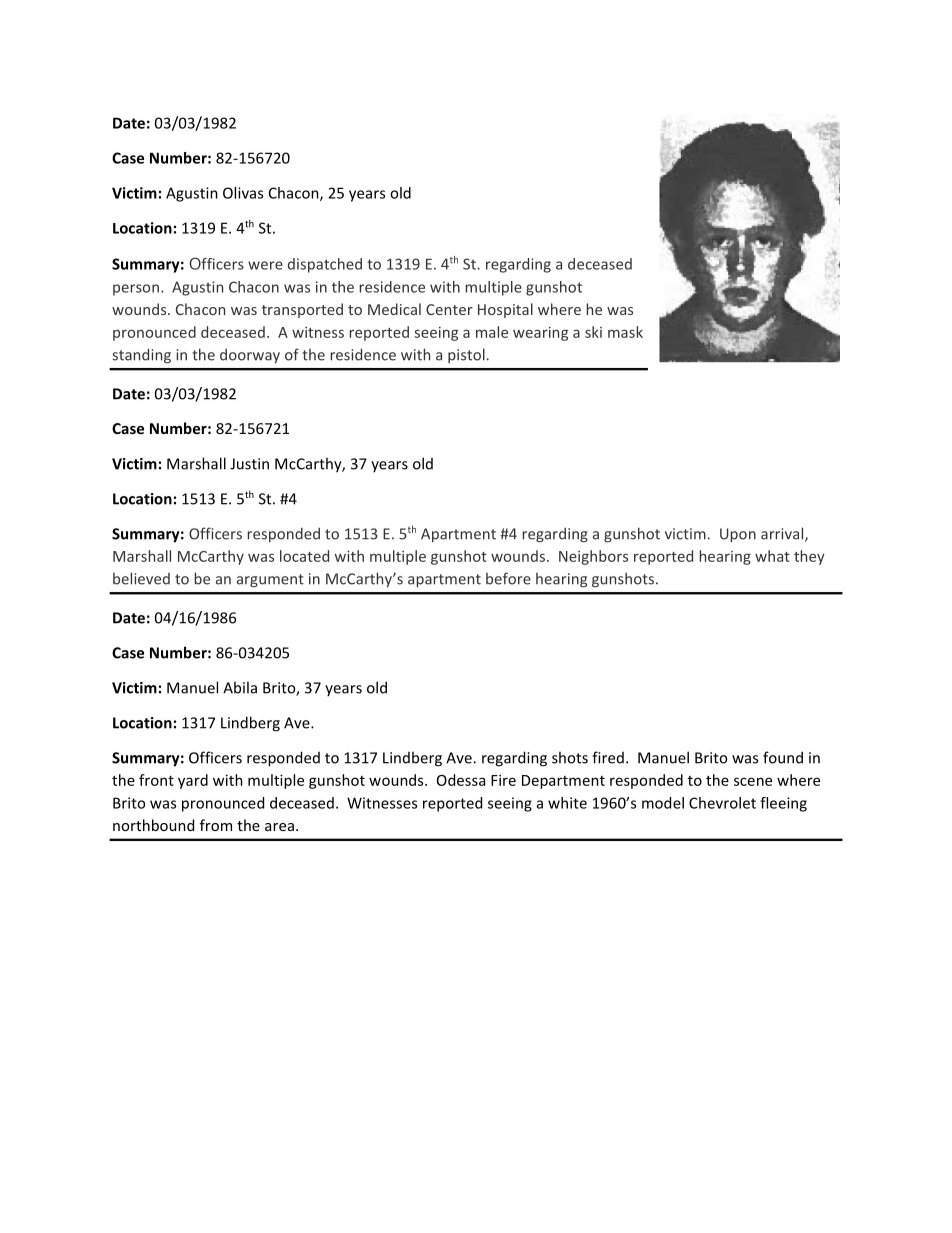  Describe the element at coordinates (625, 332) in the document. I see `mask` at that location.
